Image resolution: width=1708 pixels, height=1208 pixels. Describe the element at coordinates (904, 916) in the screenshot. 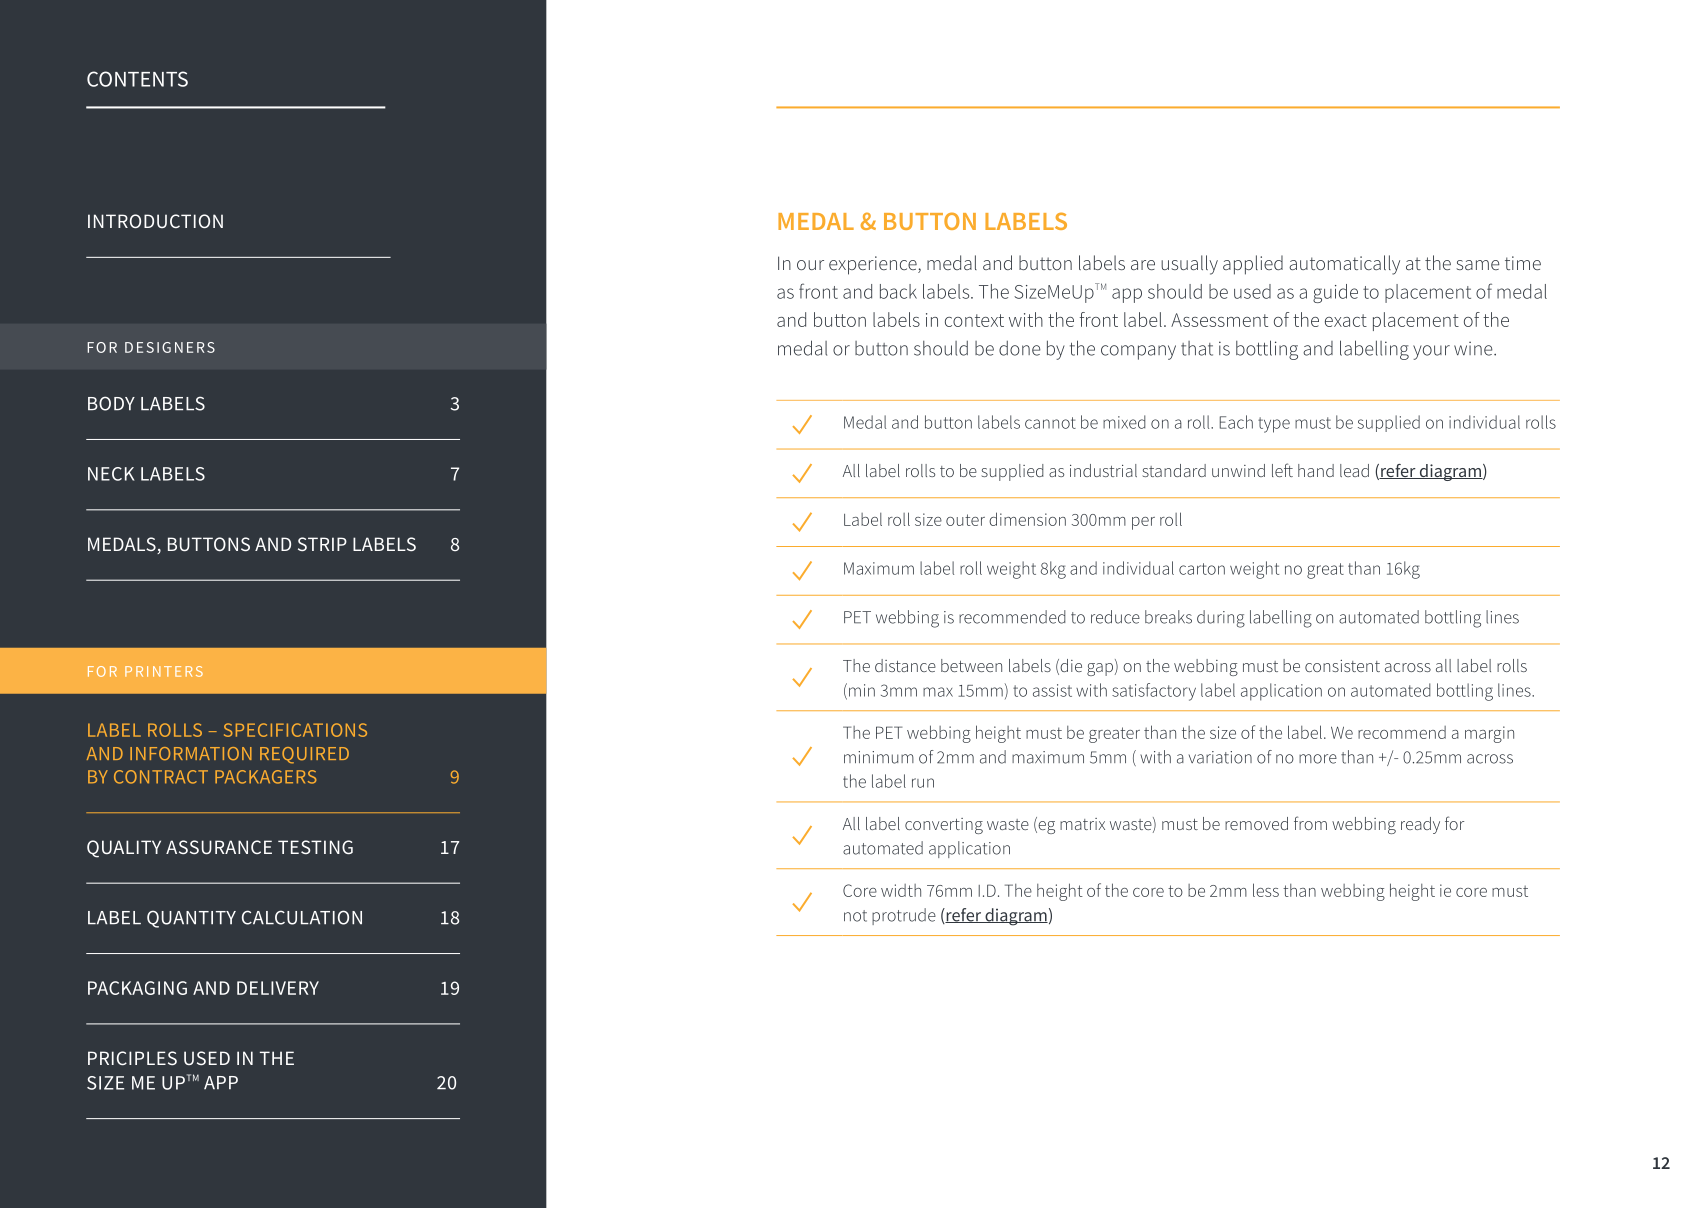

I see `protrude` at that location.
